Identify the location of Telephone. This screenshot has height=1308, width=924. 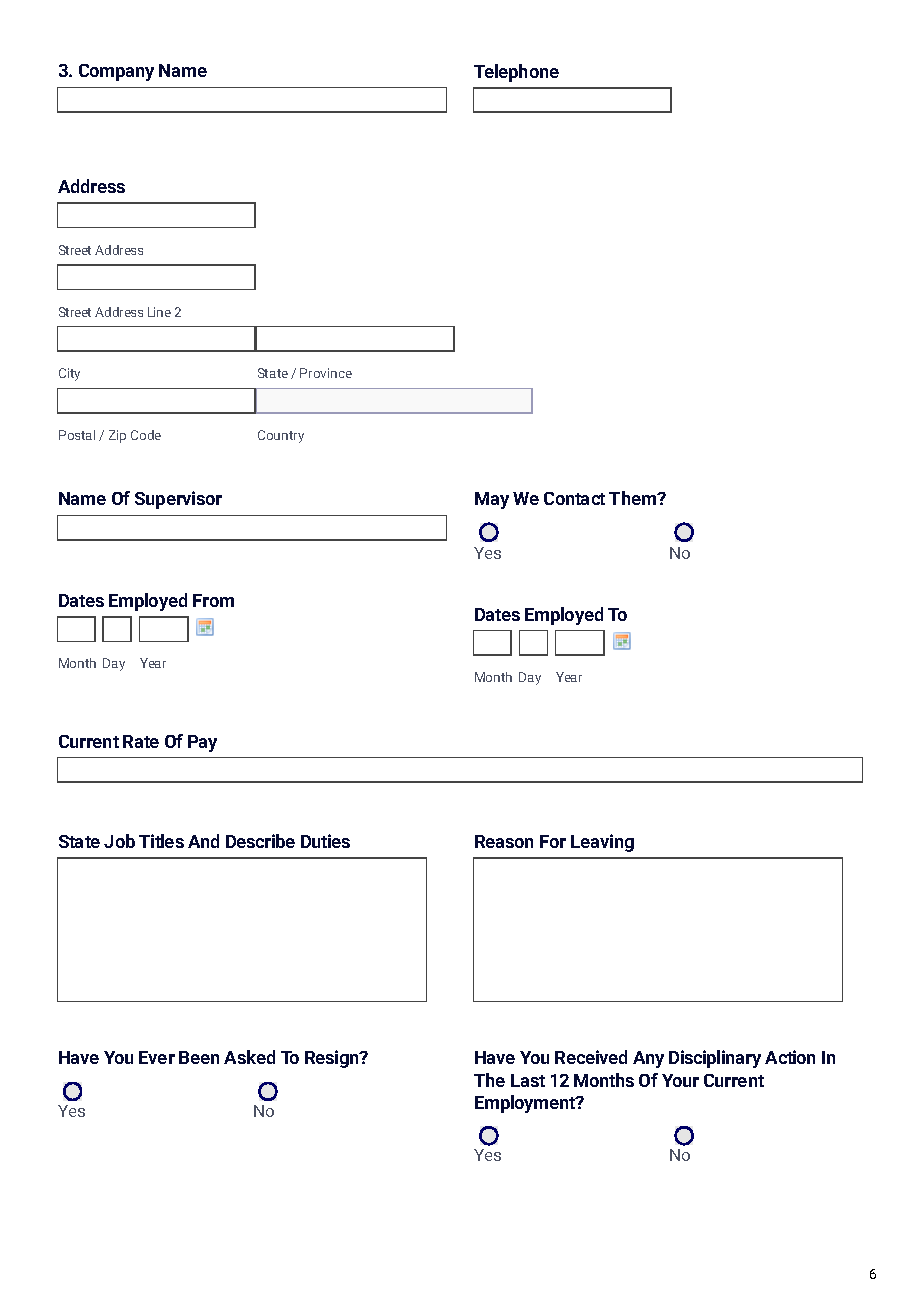
(516, 73).
